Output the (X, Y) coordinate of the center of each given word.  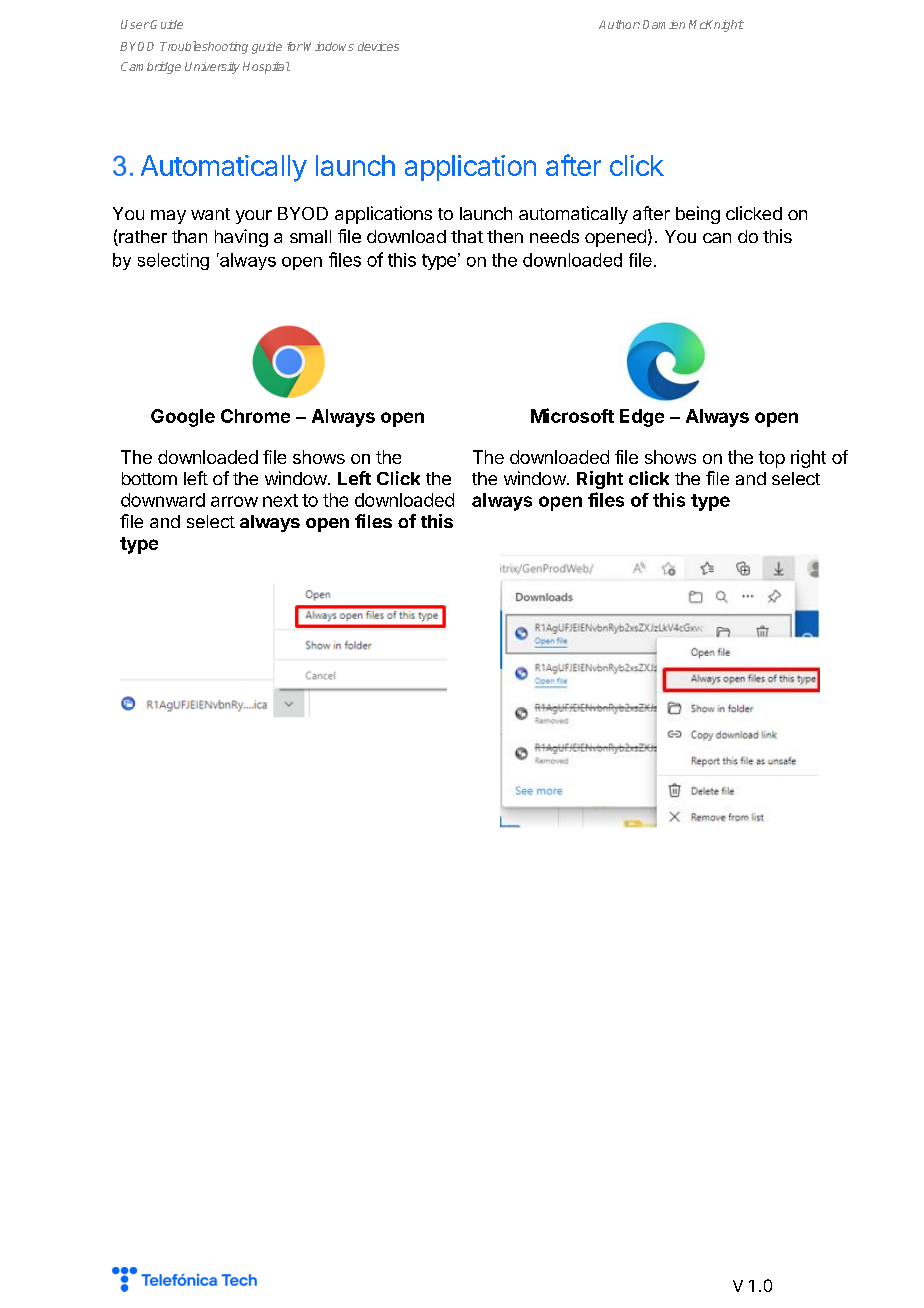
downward (163, 500)
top (772, 459)
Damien (664, 24)
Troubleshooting (204, 47)
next (280, 500)
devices (378, 46)
